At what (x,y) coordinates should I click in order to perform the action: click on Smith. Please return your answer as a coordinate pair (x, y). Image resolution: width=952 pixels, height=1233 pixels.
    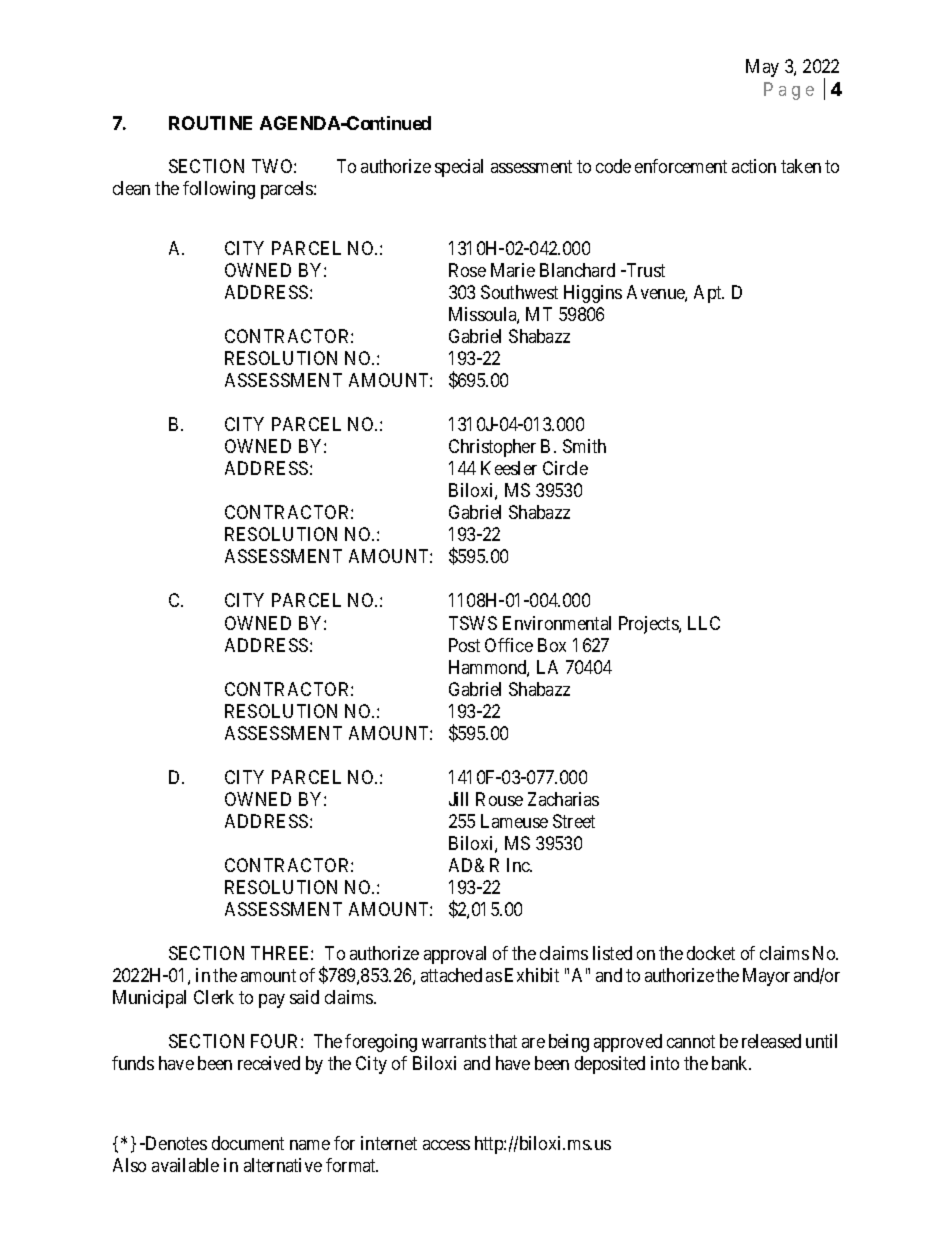
    Looking at the image, I should click on (584, 446).
